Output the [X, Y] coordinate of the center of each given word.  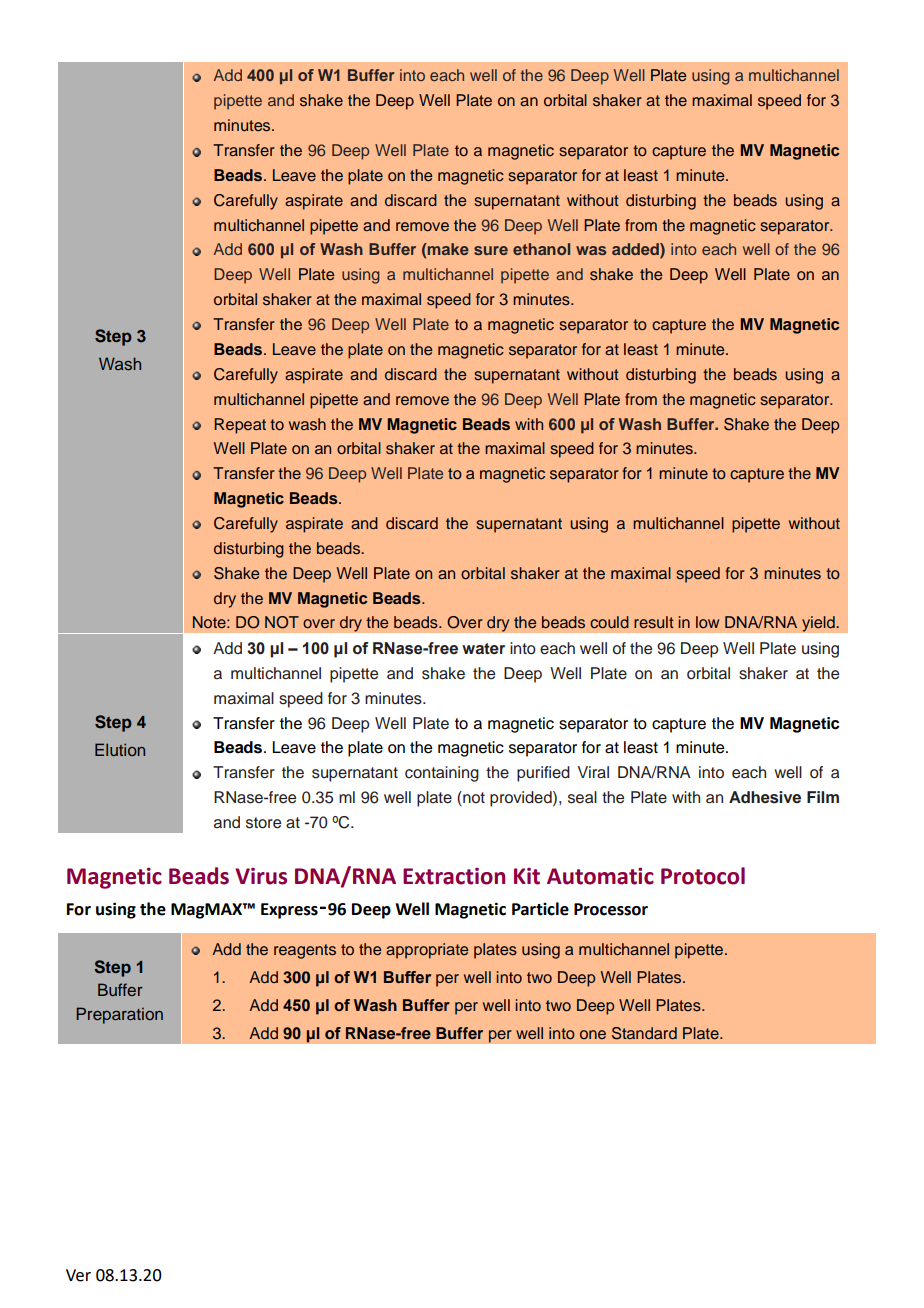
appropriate [427, 951]
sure [491, 250]
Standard [644, 1033]
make [447, 249]
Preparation [119, 1015]
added [636, 250]
